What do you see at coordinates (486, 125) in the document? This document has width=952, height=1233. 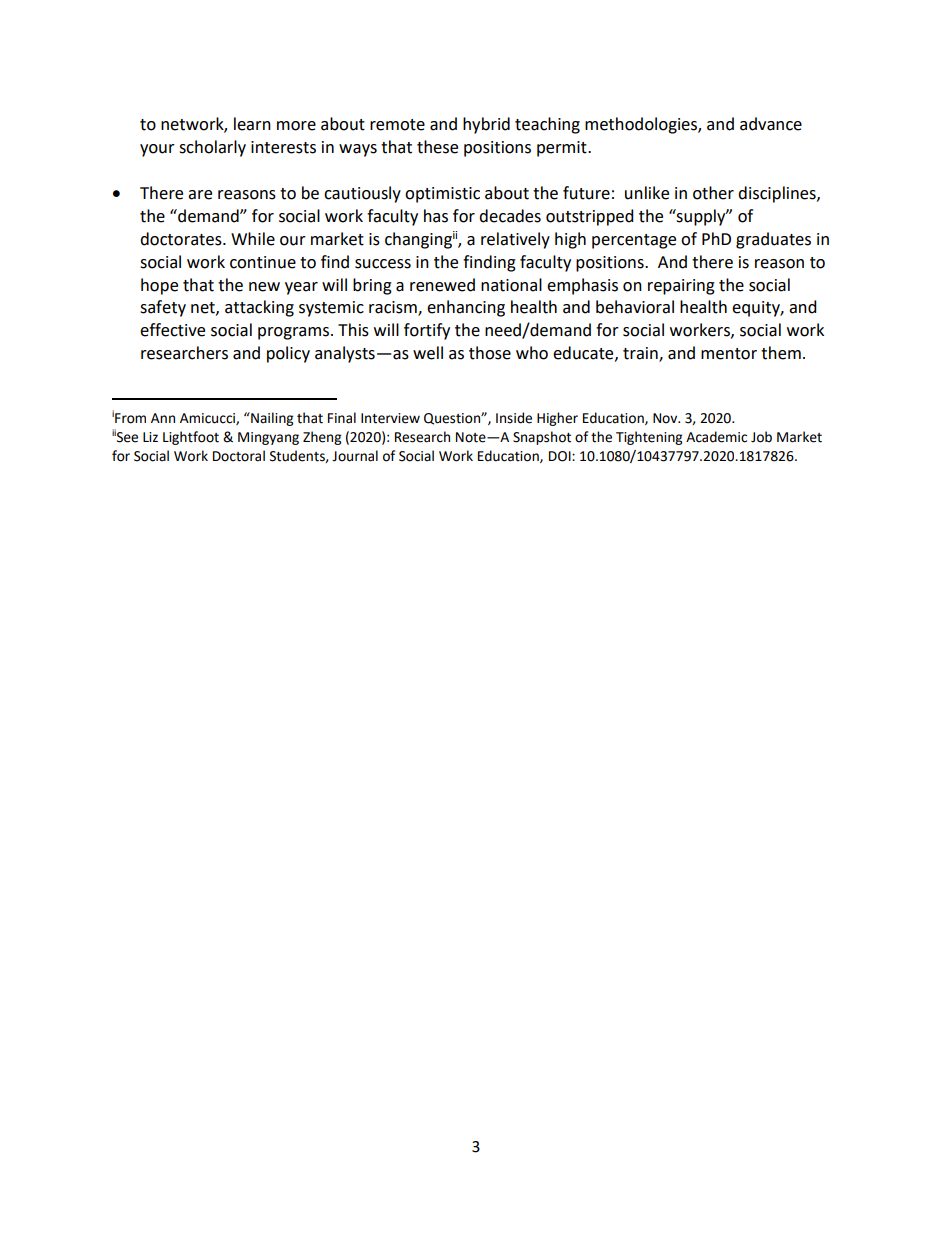 I see `hybrid` at bounding box center [486, 125].
